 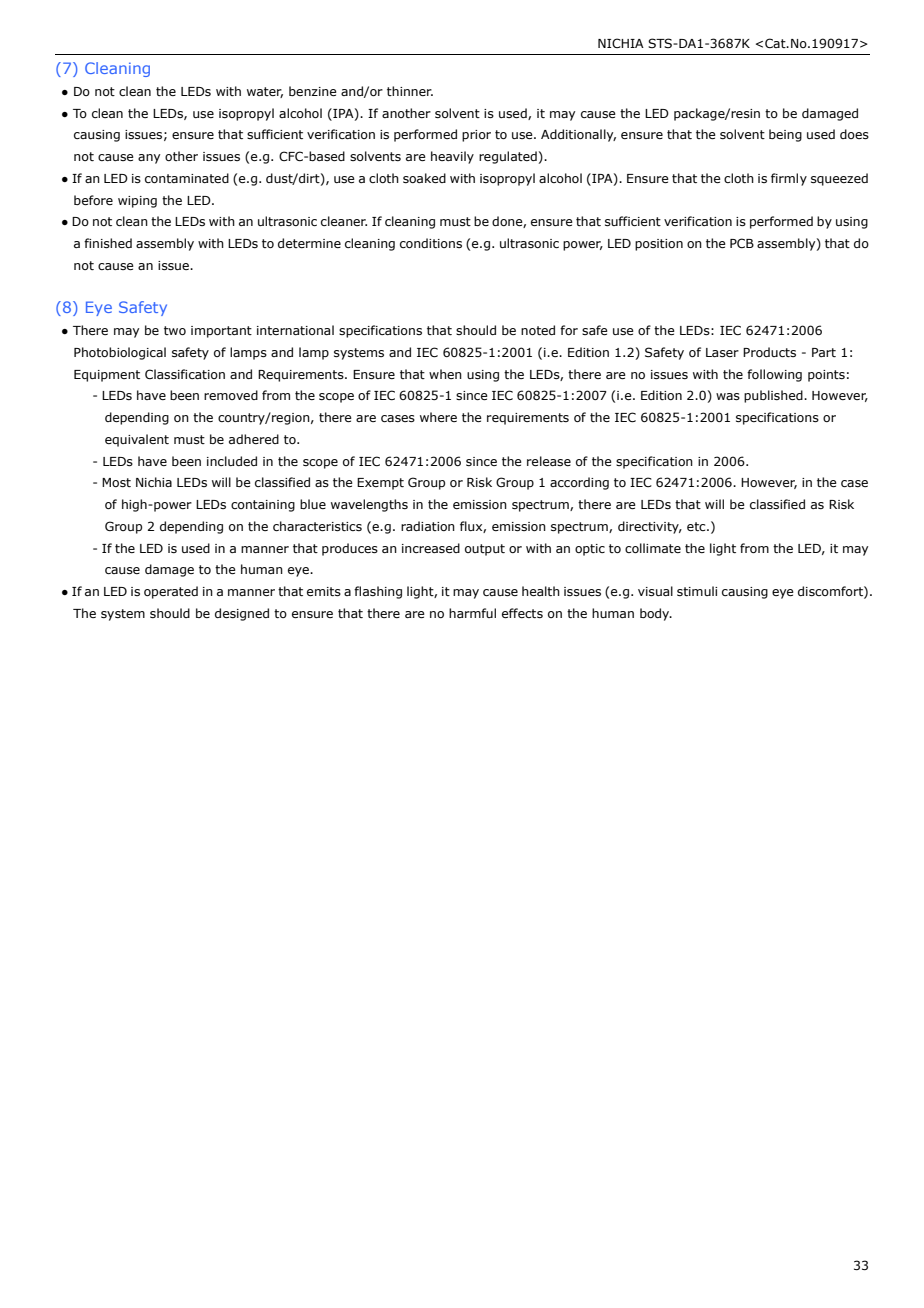 I want to click on equivalent, so click(x=137, y=440).
